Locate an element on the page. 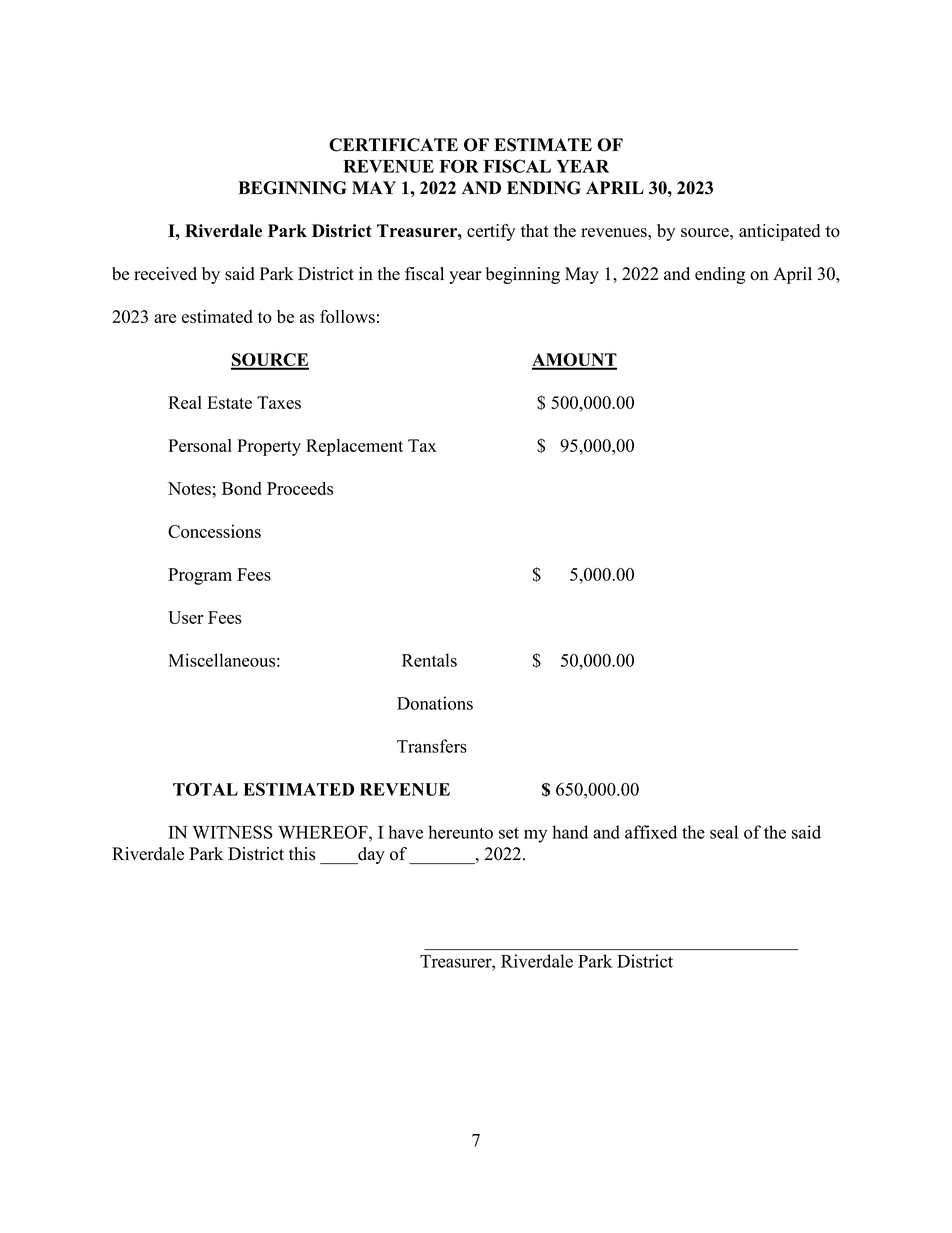 This page has height=1233, width=952. WITNESS is located at coordinates (232, 832).
